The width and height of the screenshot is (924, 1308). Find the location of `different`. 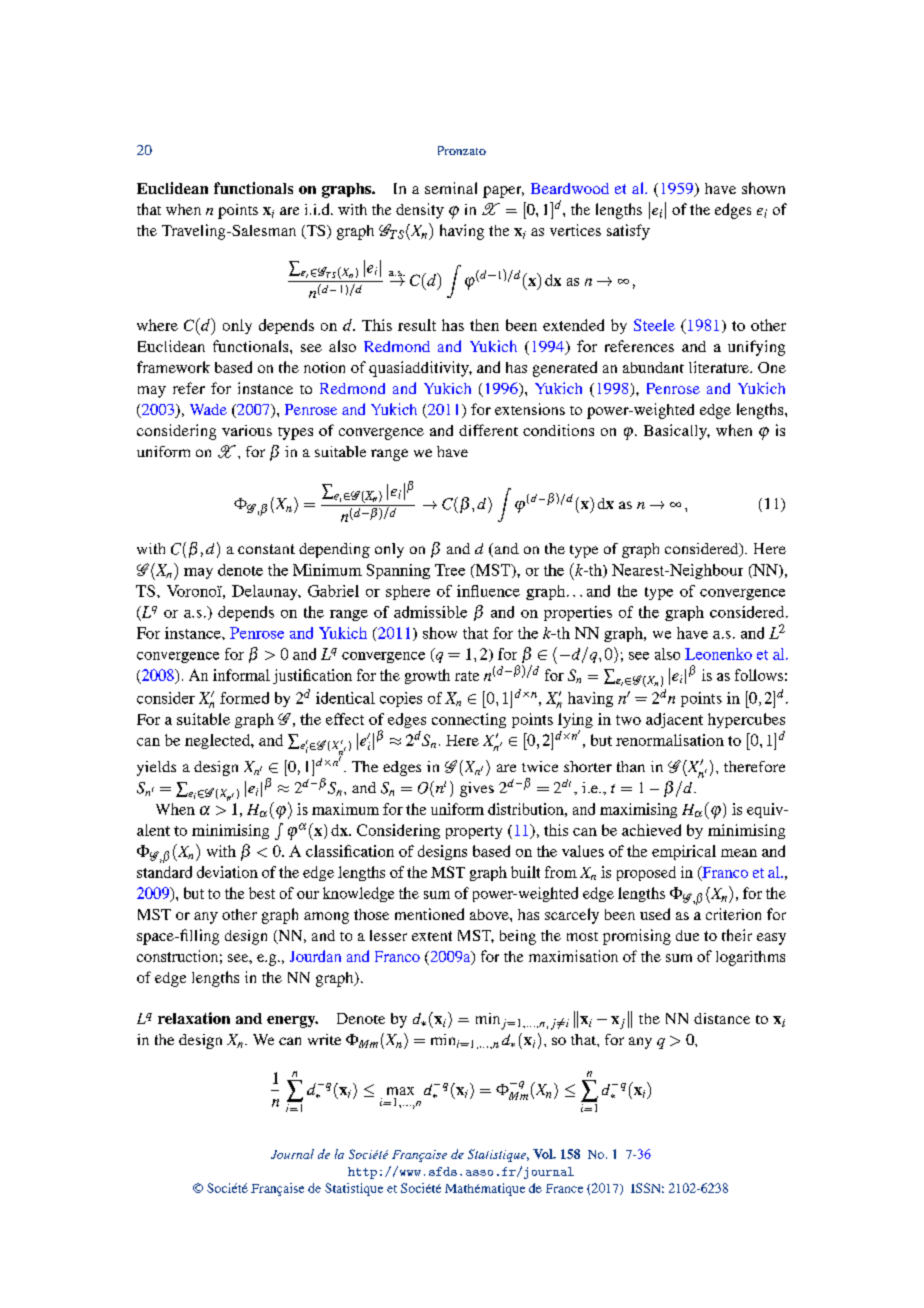

different is located at coordinates (488, 430).
